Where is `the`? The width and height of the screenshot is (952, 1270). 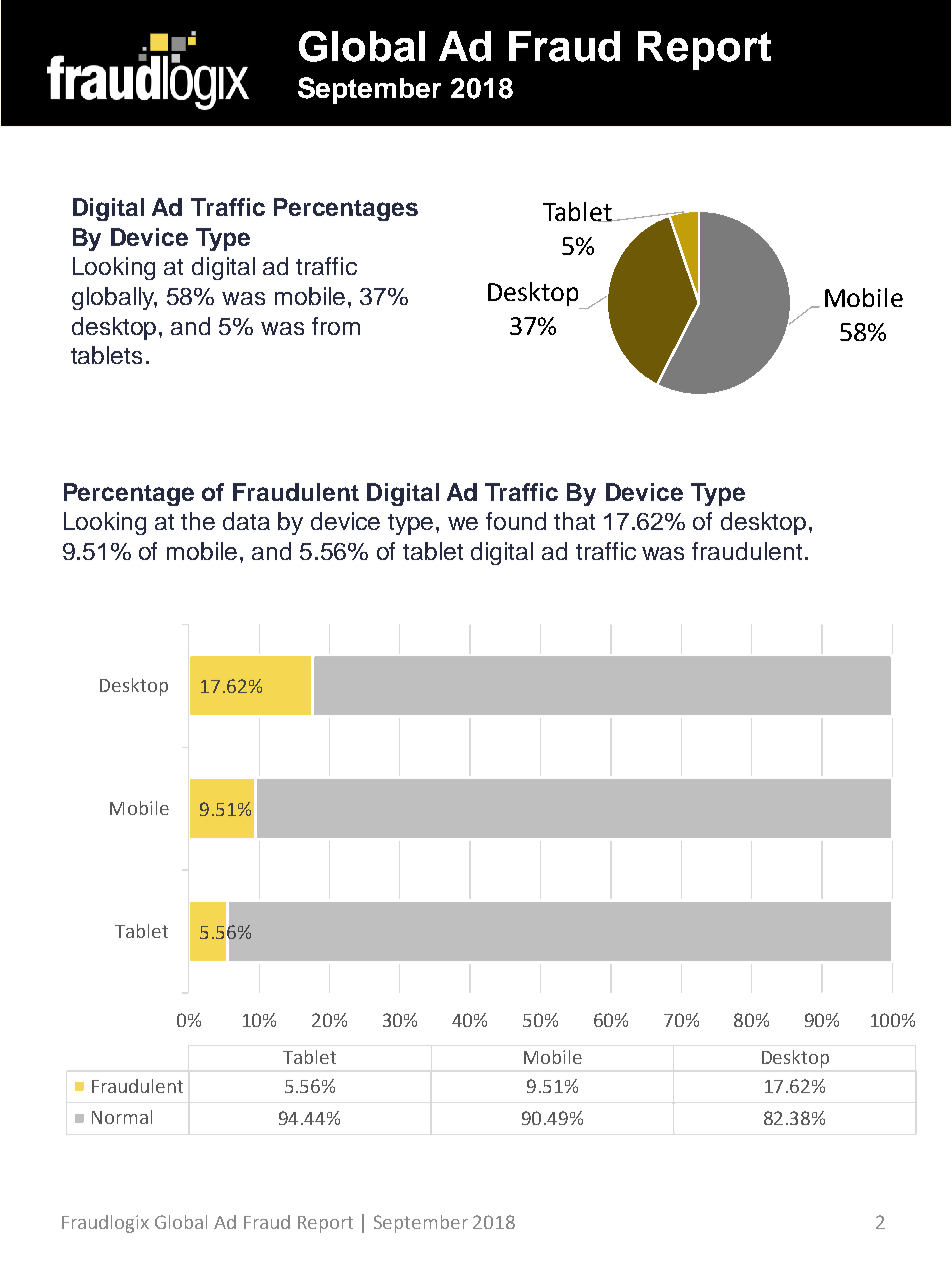 the is located at coordinates (198, 521).
